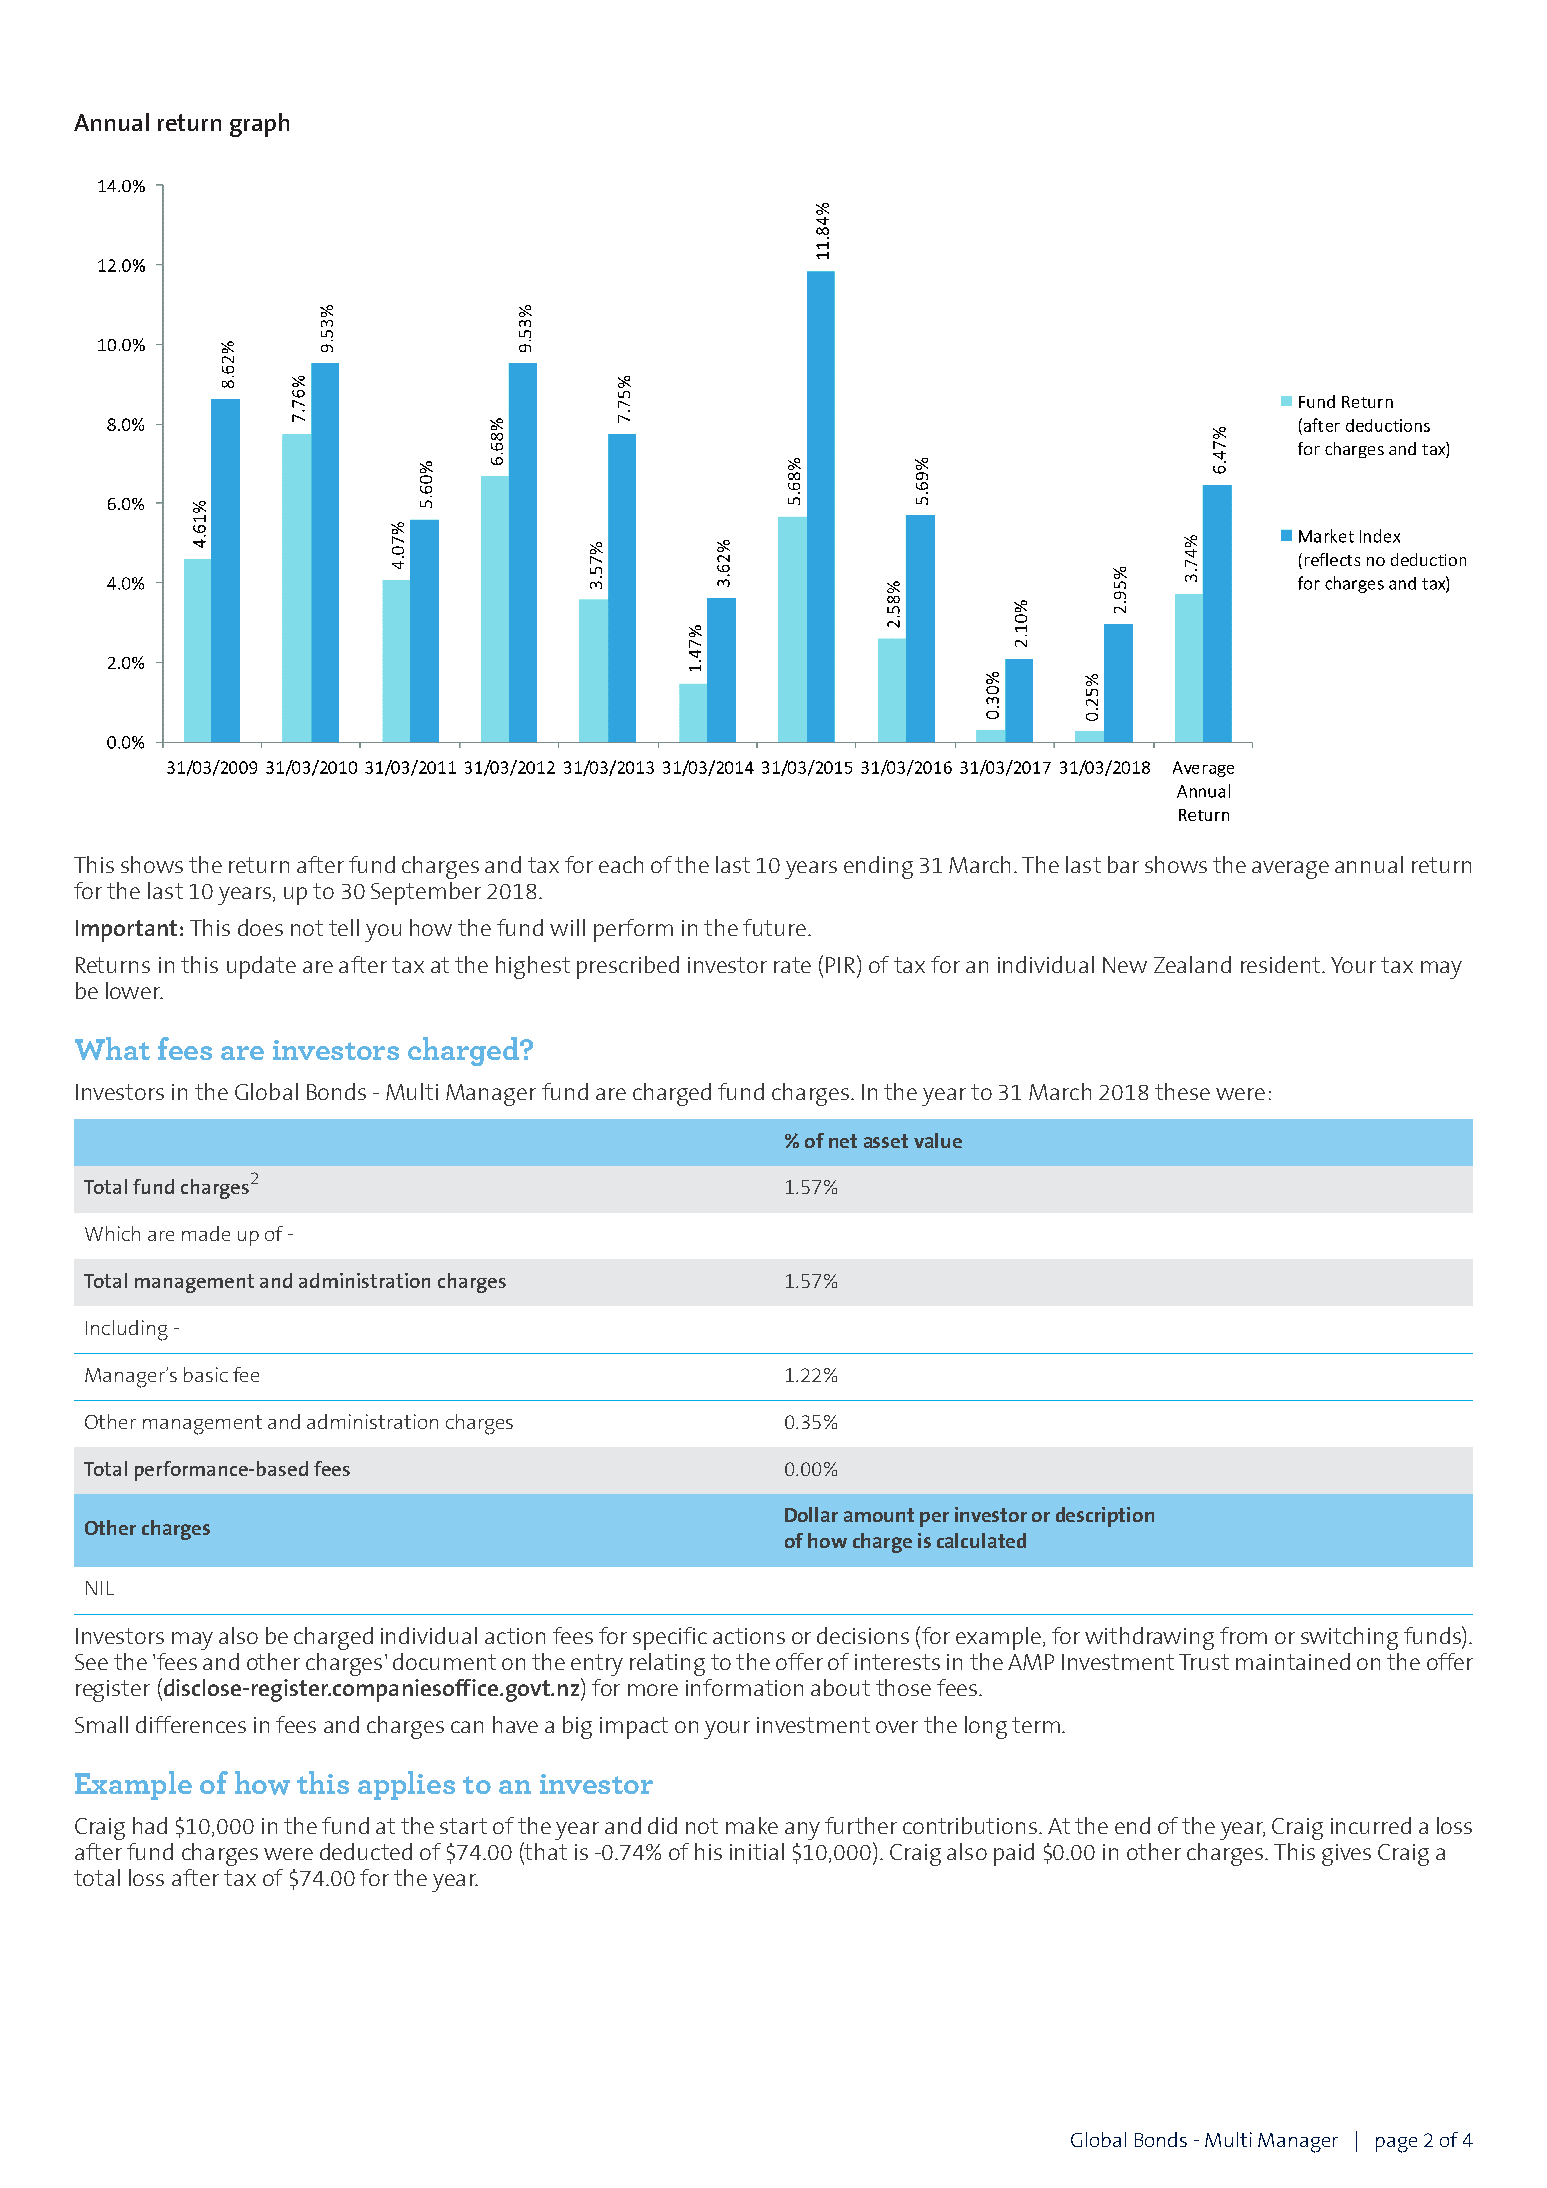 This screenshot has width=1547, height=2188. I want to click on specific, so click(670, 1638).
